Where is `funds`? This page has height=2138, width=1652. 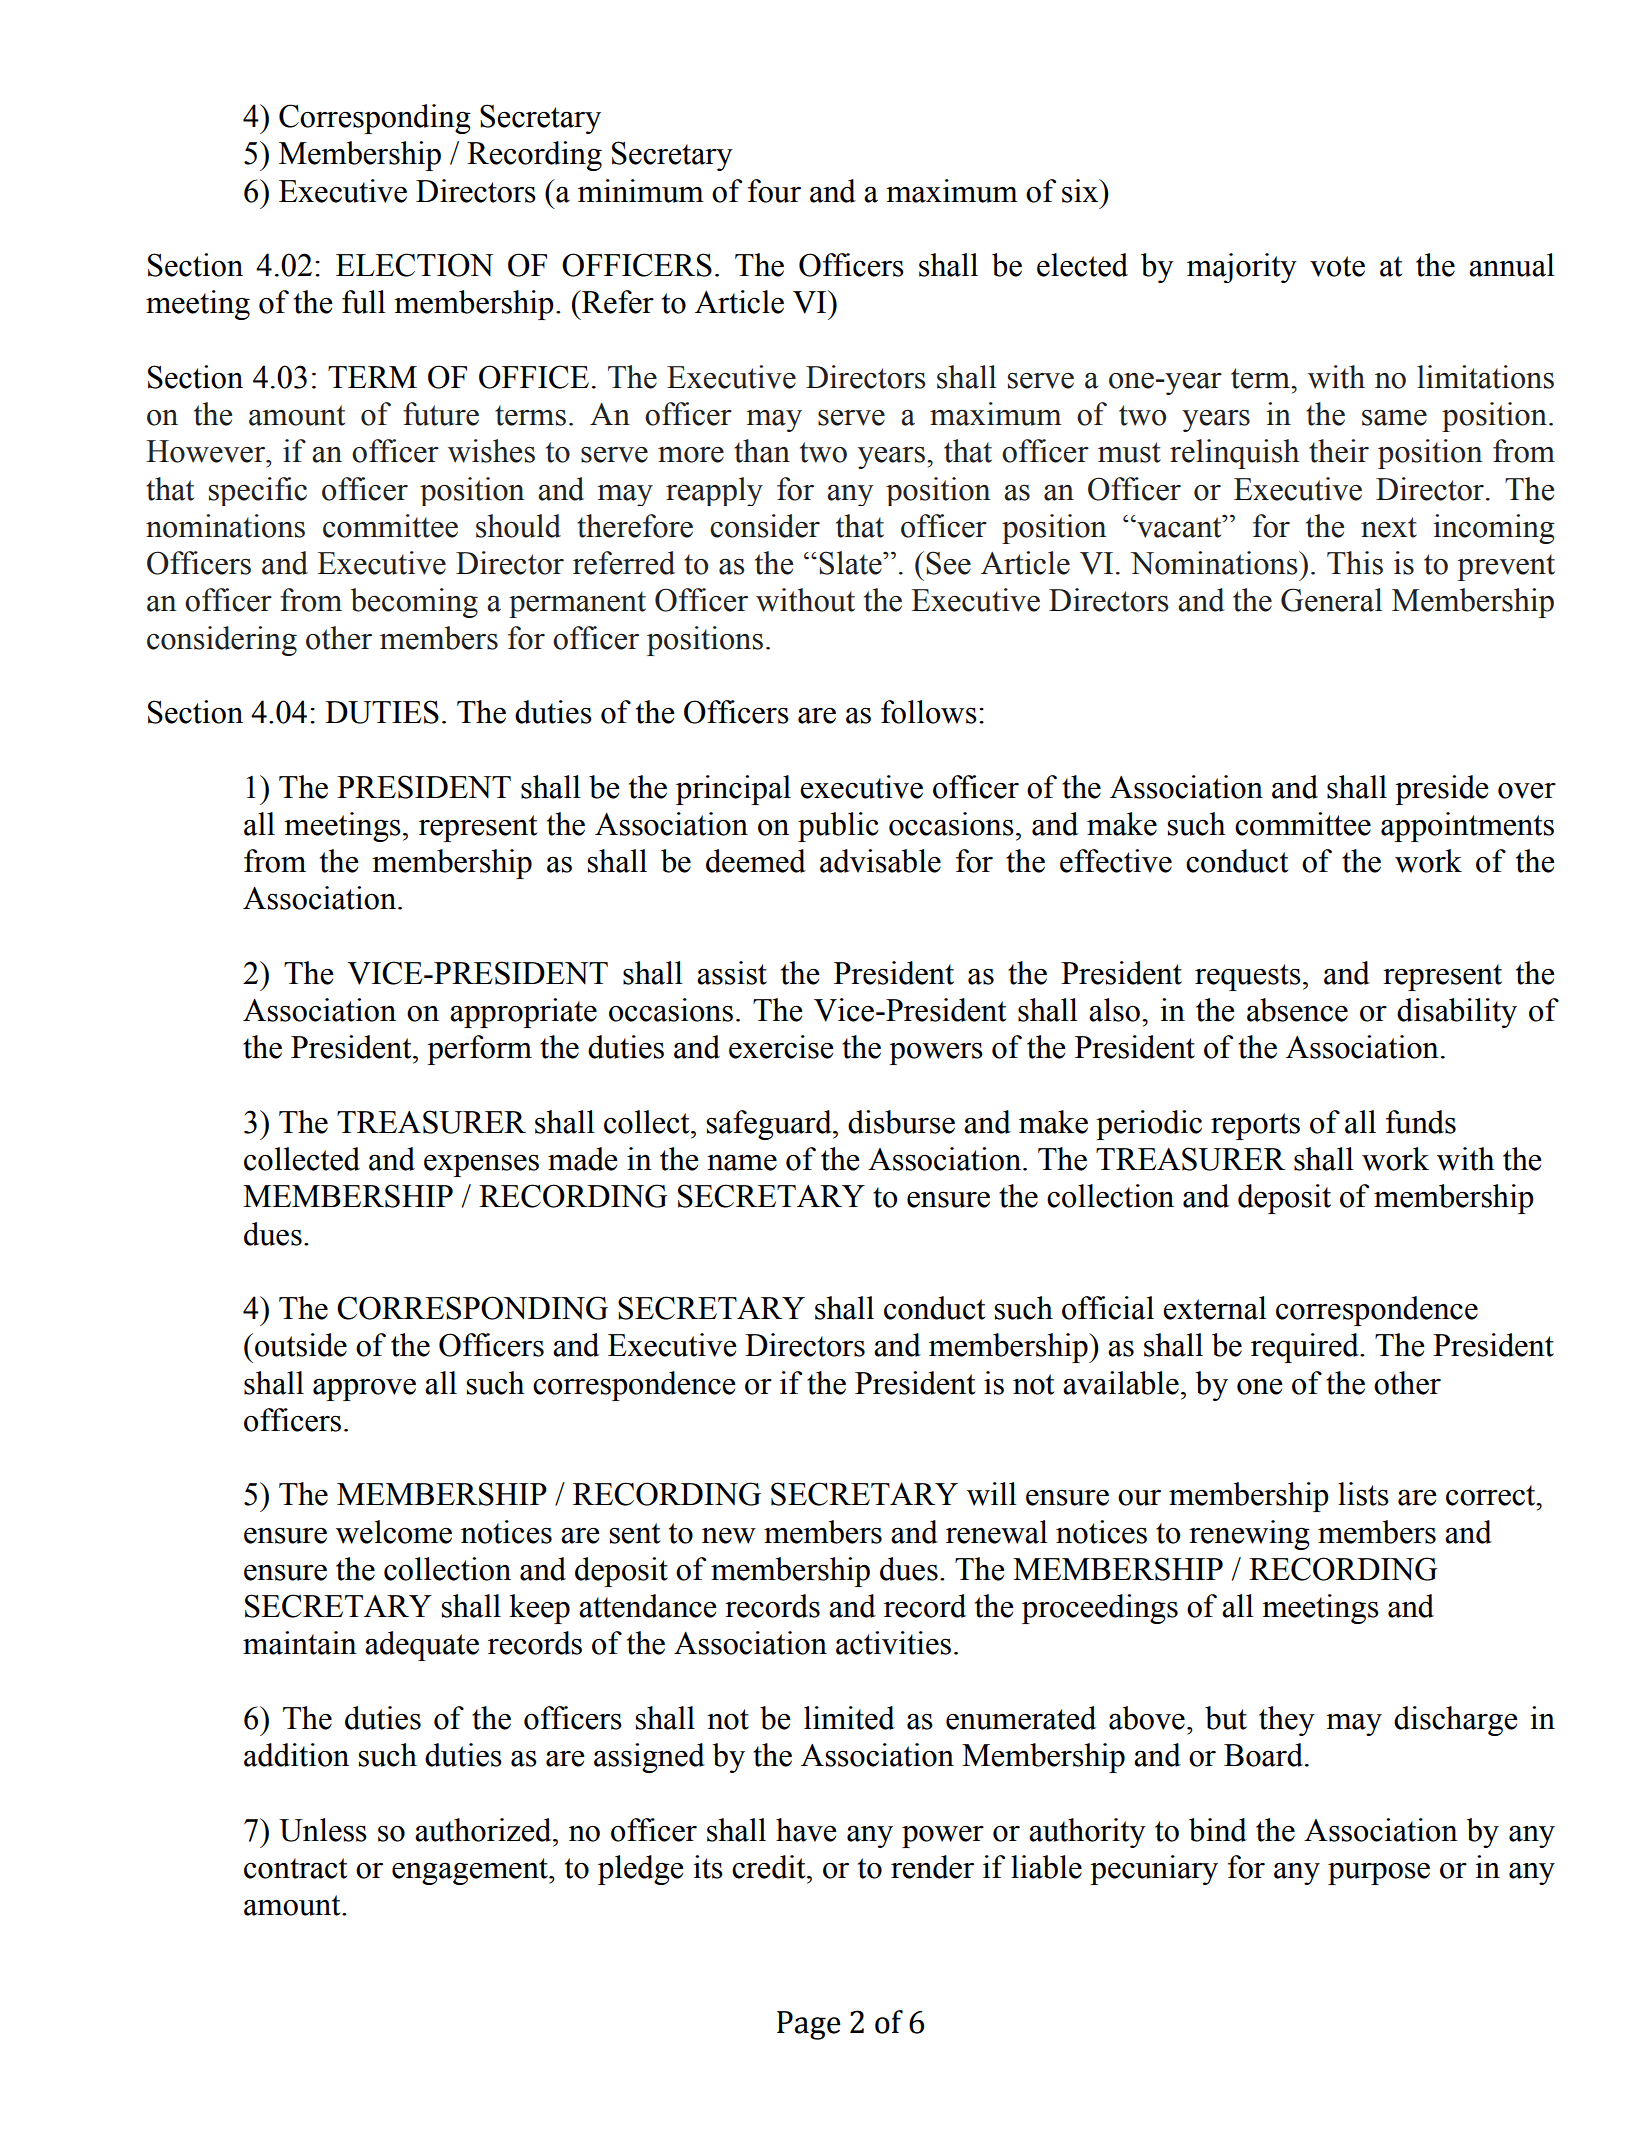 funds is located at coordinates (1421, 1122).
